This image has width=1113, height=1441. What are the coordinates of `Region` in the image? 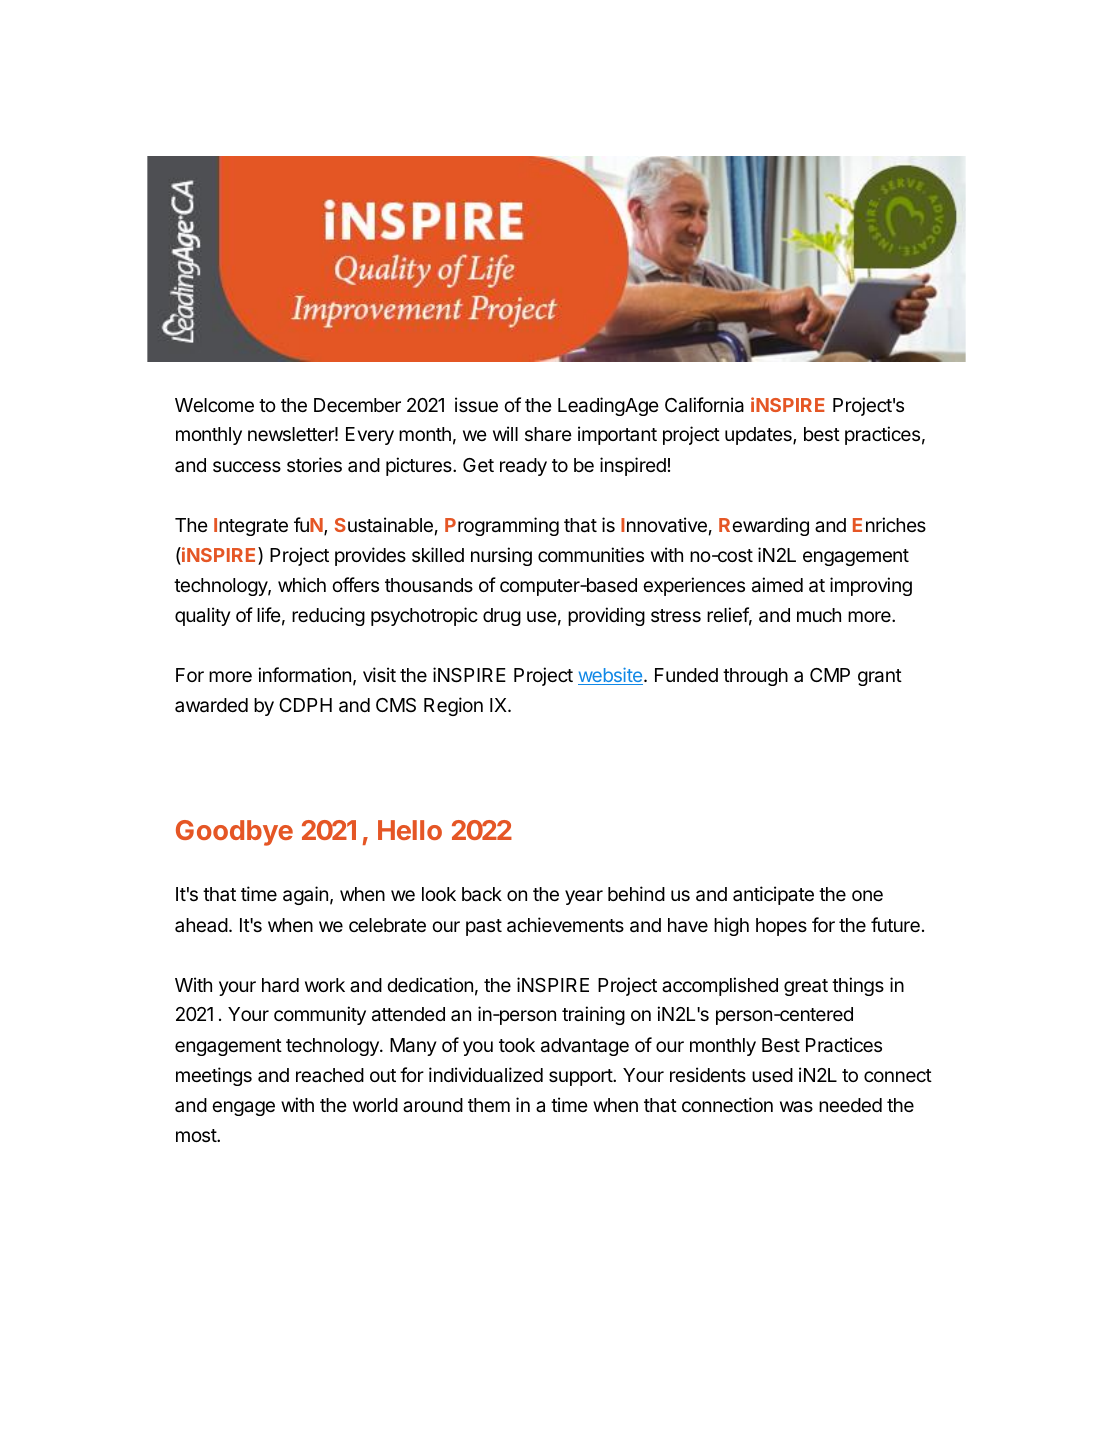 It's located at (453, 706).
